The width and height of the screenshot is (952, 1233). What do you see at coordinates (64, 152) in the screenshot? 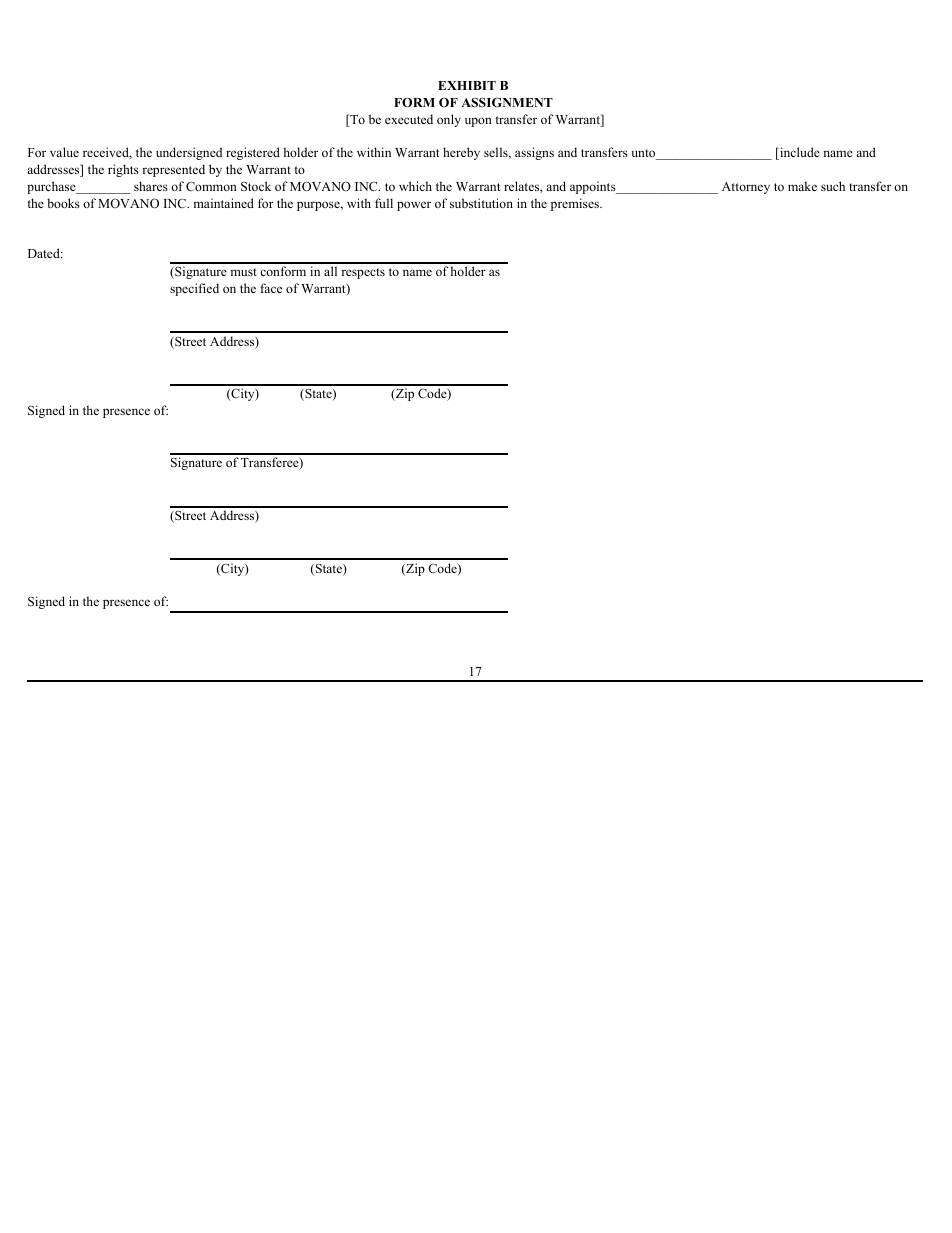
I see `value` at bounding box center [64, 152].
